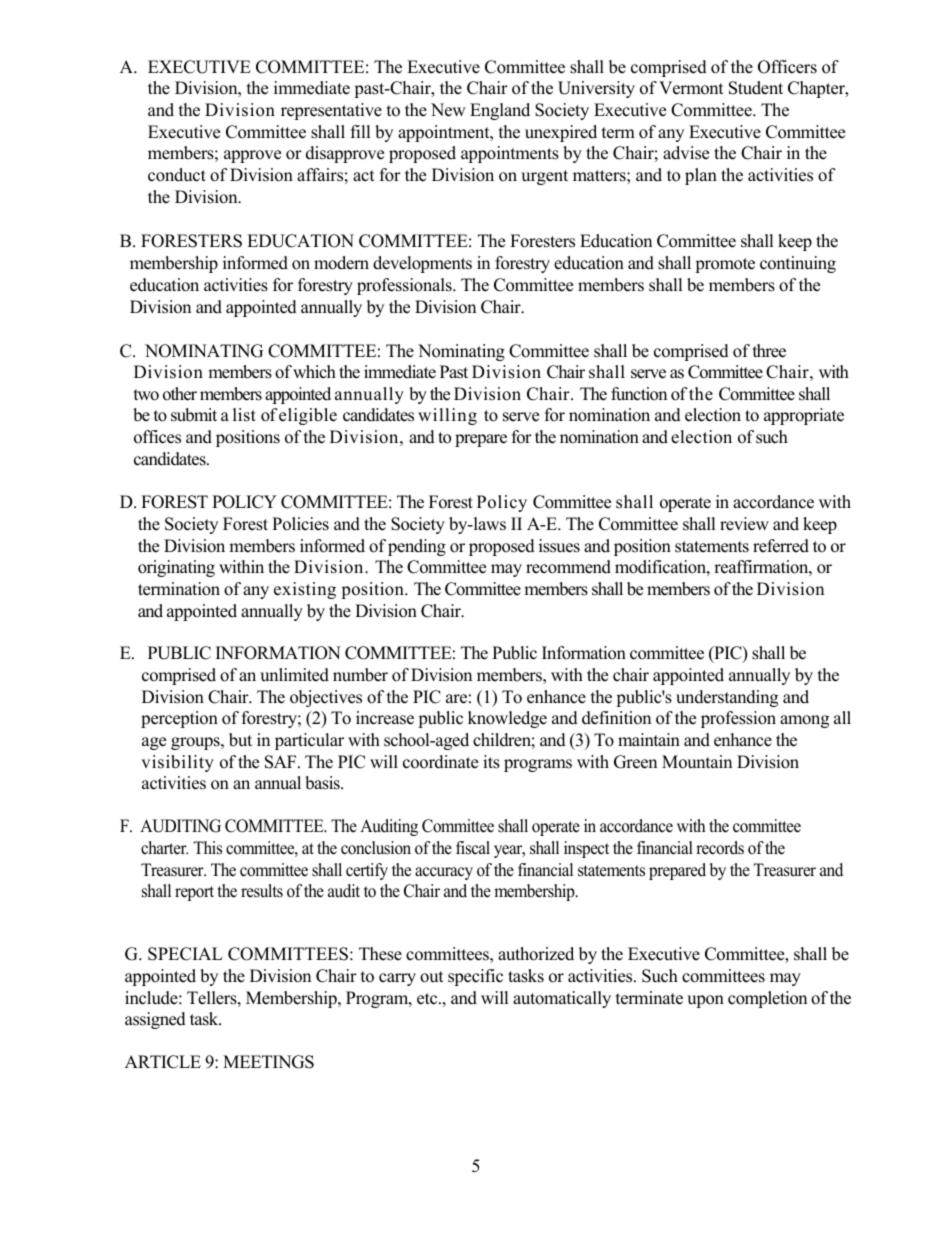 The width and height of the page is (952, 1233). What do you see at coordinates (422, 264) in the page?
I see `developments` at bounding box center [422, 264].
